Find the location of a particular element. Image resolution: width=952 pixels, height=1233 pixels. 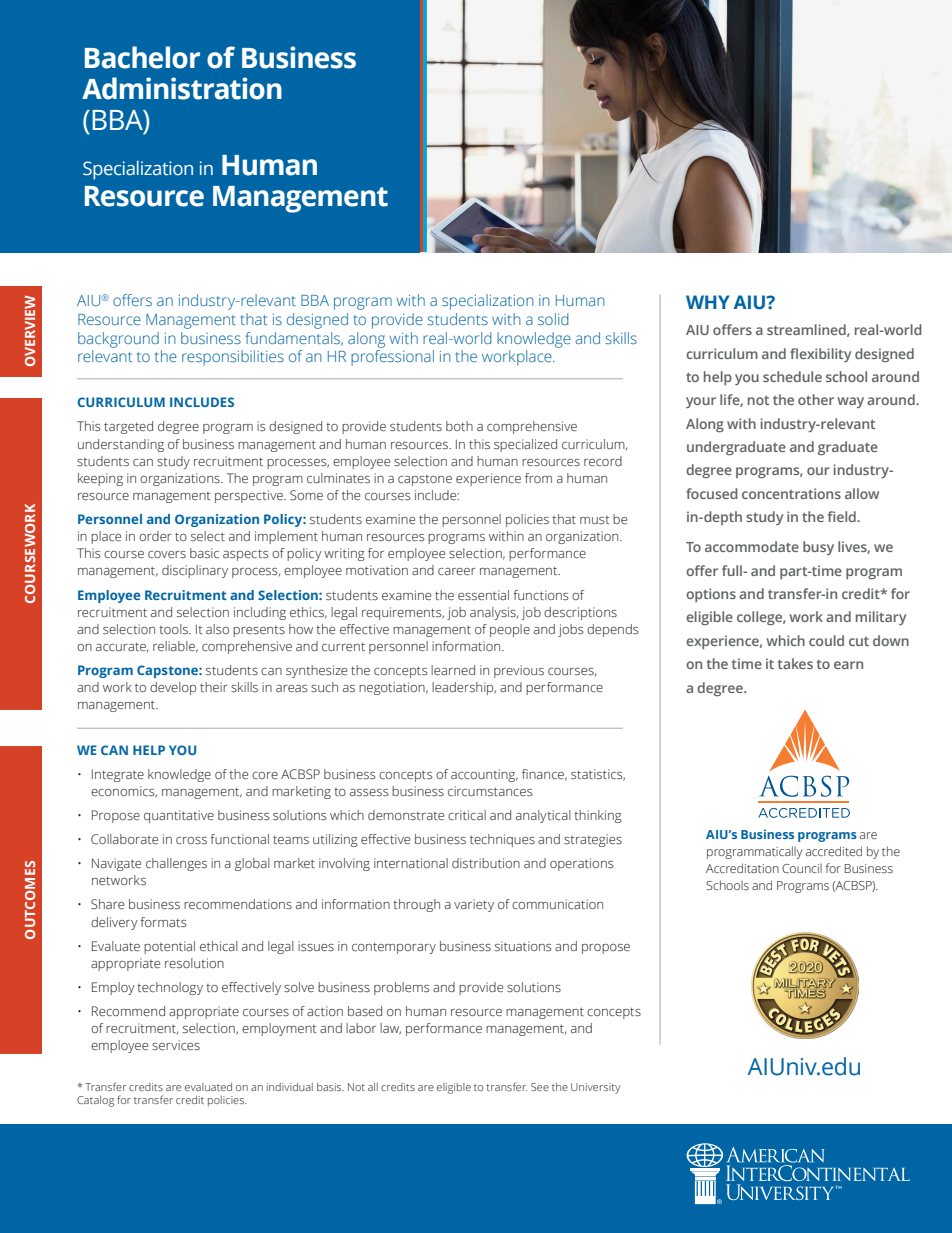

develop is located at coordinates (173, 688).
